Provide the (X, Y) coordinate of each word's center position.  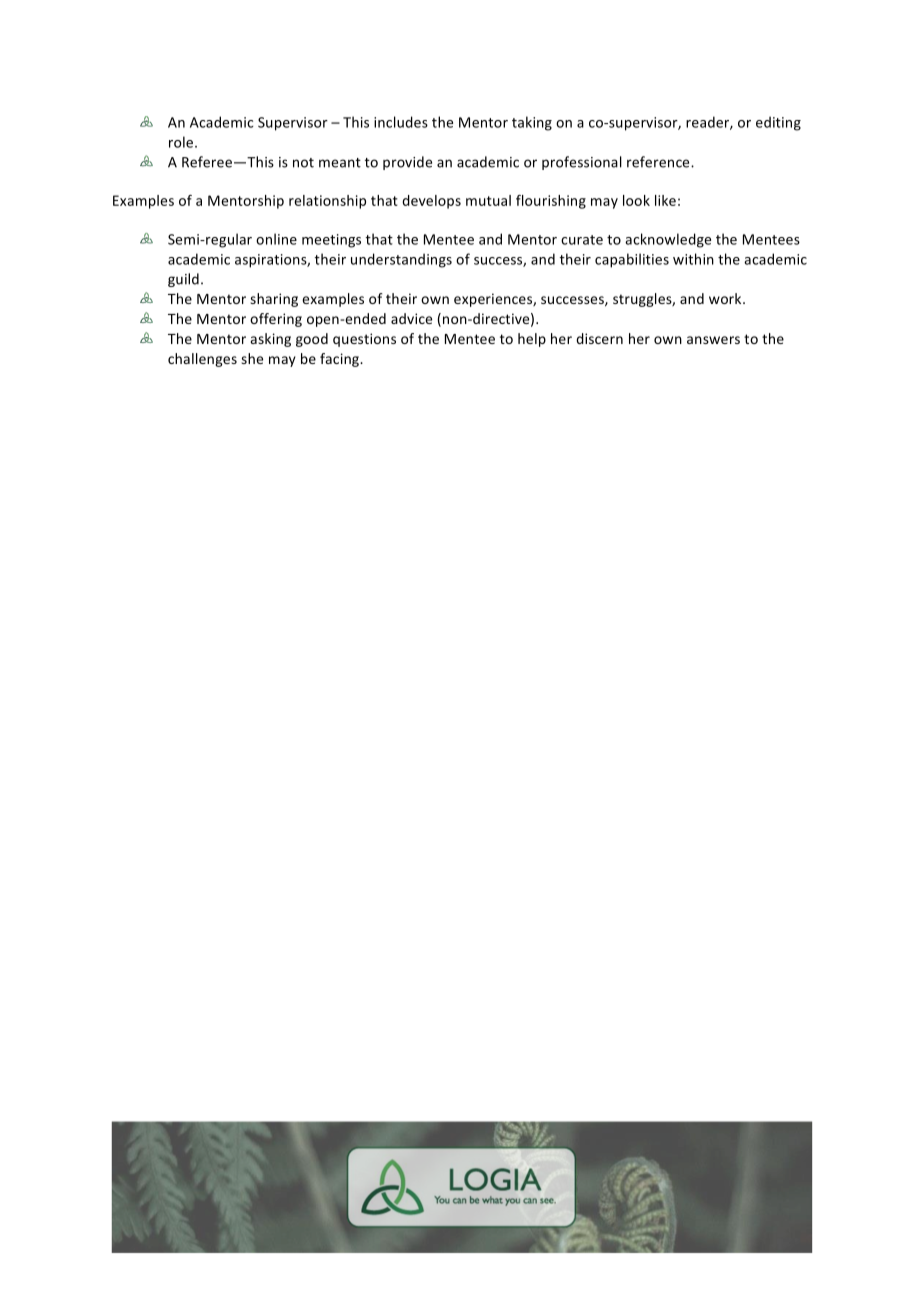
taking (532, 123)
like (665, 200)
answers (713, 340)
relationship (327, 202)
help (532, 340)
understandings (401, 260)
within (693, 259)
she (252, 358)
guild (183, 280)
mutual (488, 200)
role (182, 142)
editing (778, 123)
